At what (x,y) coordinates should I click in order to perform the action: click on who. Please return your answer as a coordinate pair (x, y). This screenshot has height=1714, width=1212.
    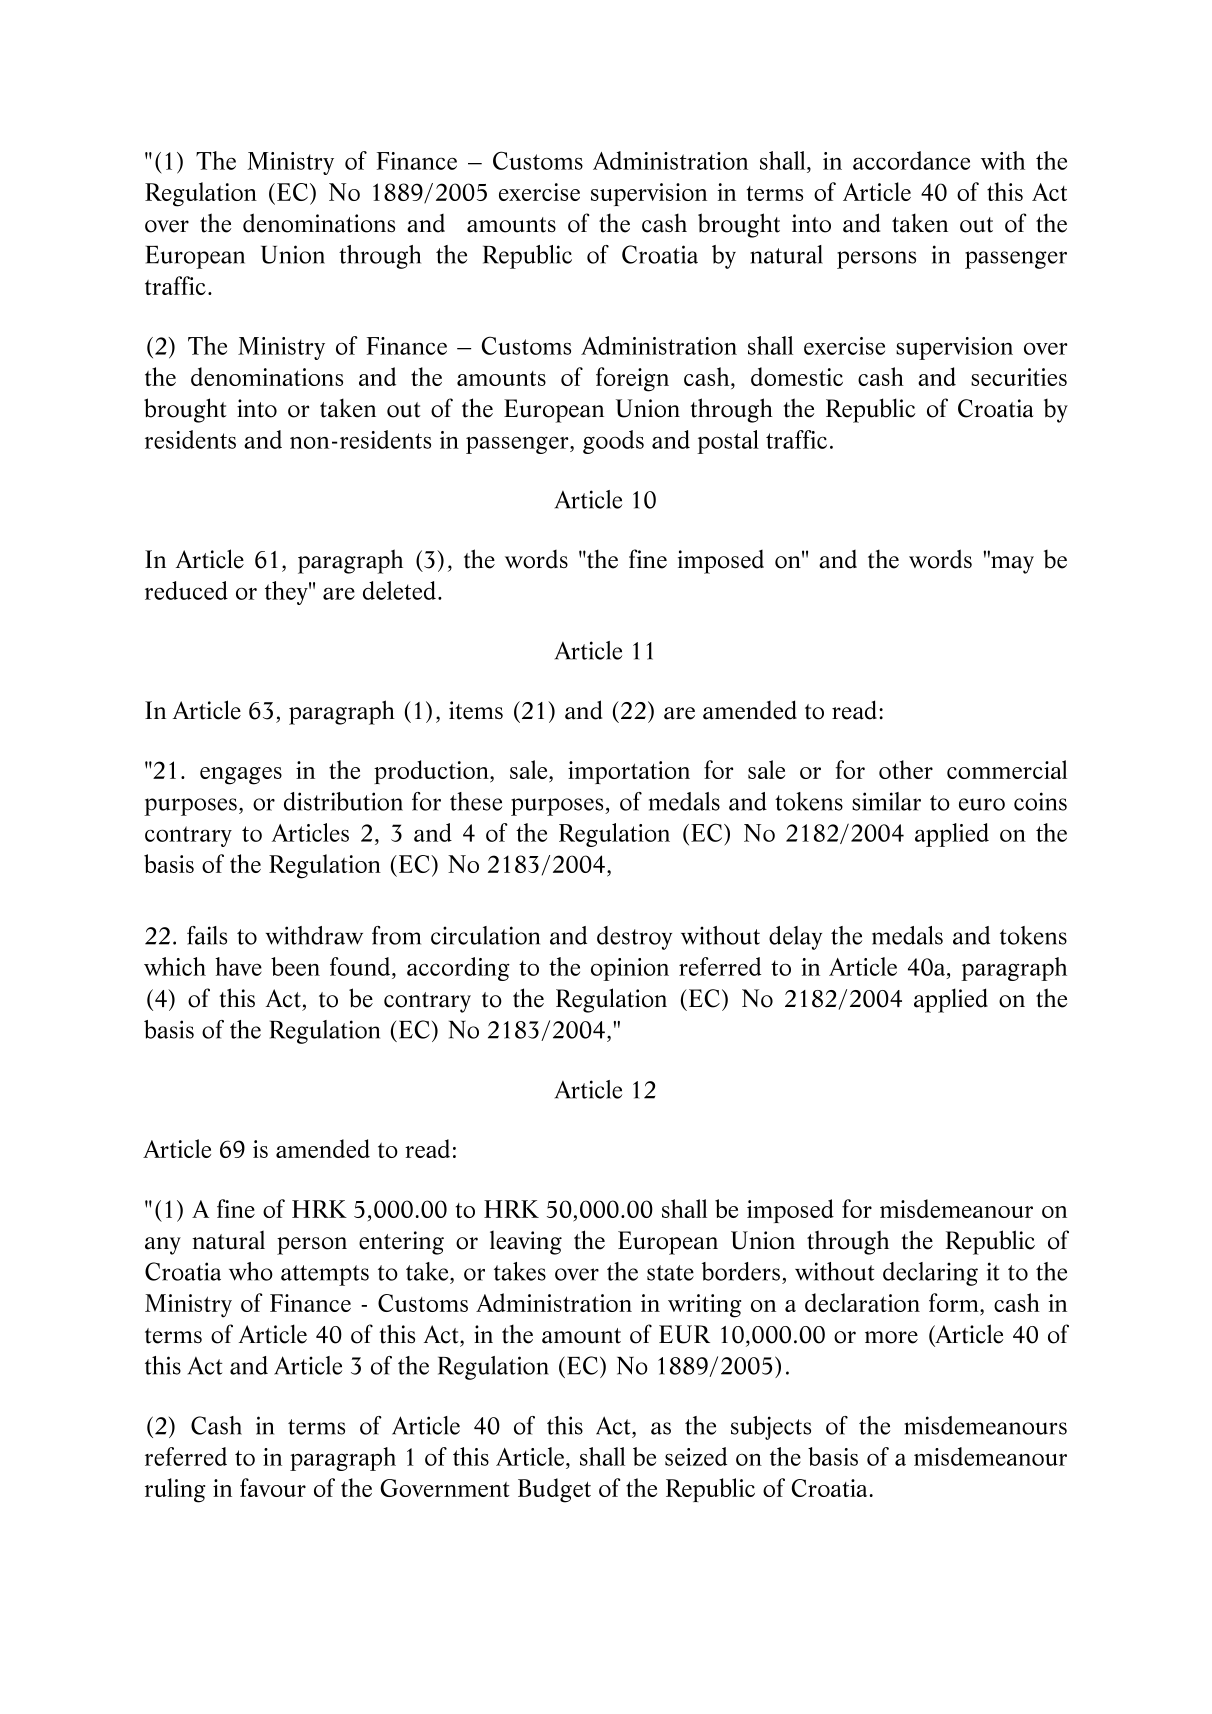
    Looking at the image, I should click on (251, 1271).
